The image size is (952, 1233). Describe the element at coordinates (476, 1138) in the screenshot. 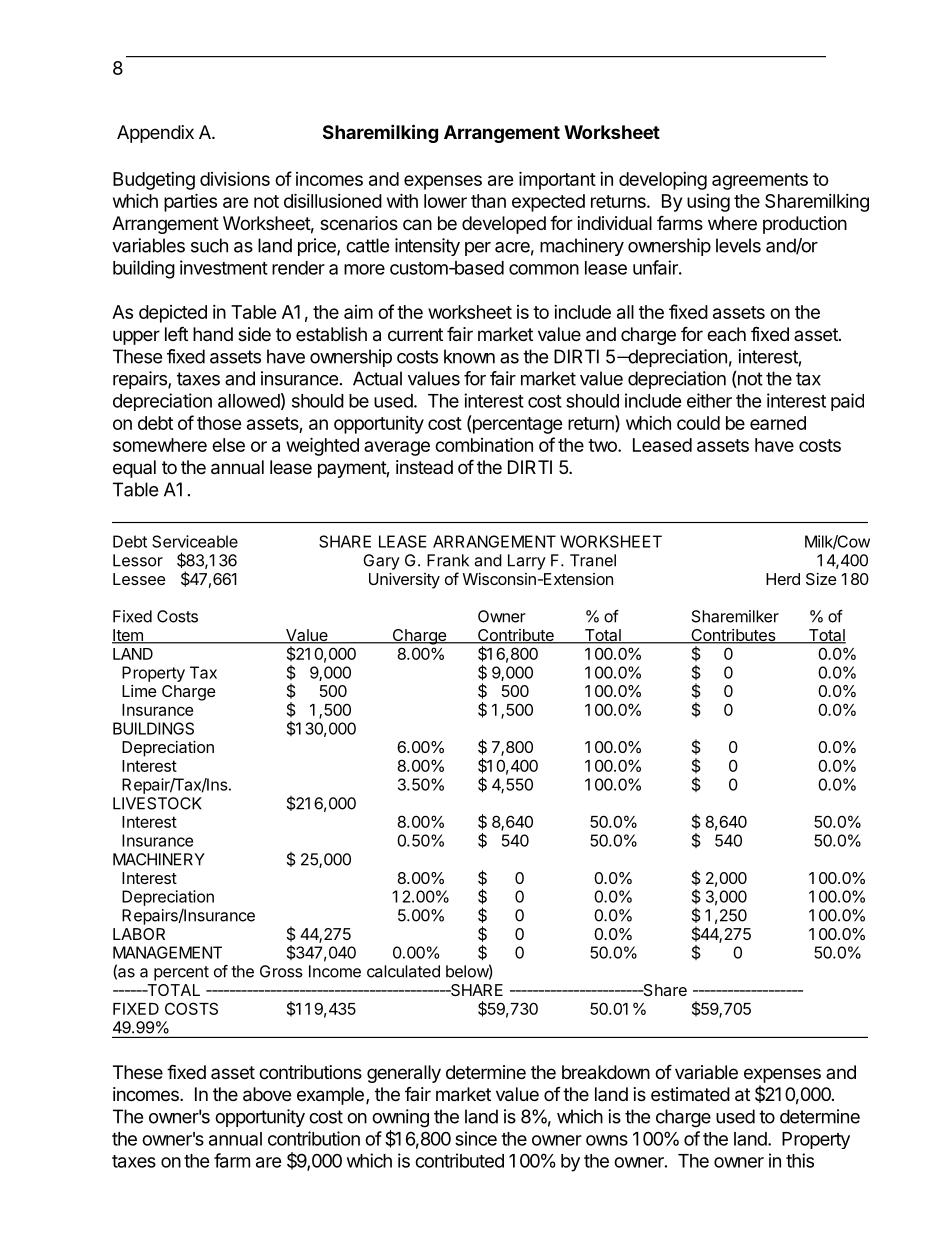

I see `since` at that location.
